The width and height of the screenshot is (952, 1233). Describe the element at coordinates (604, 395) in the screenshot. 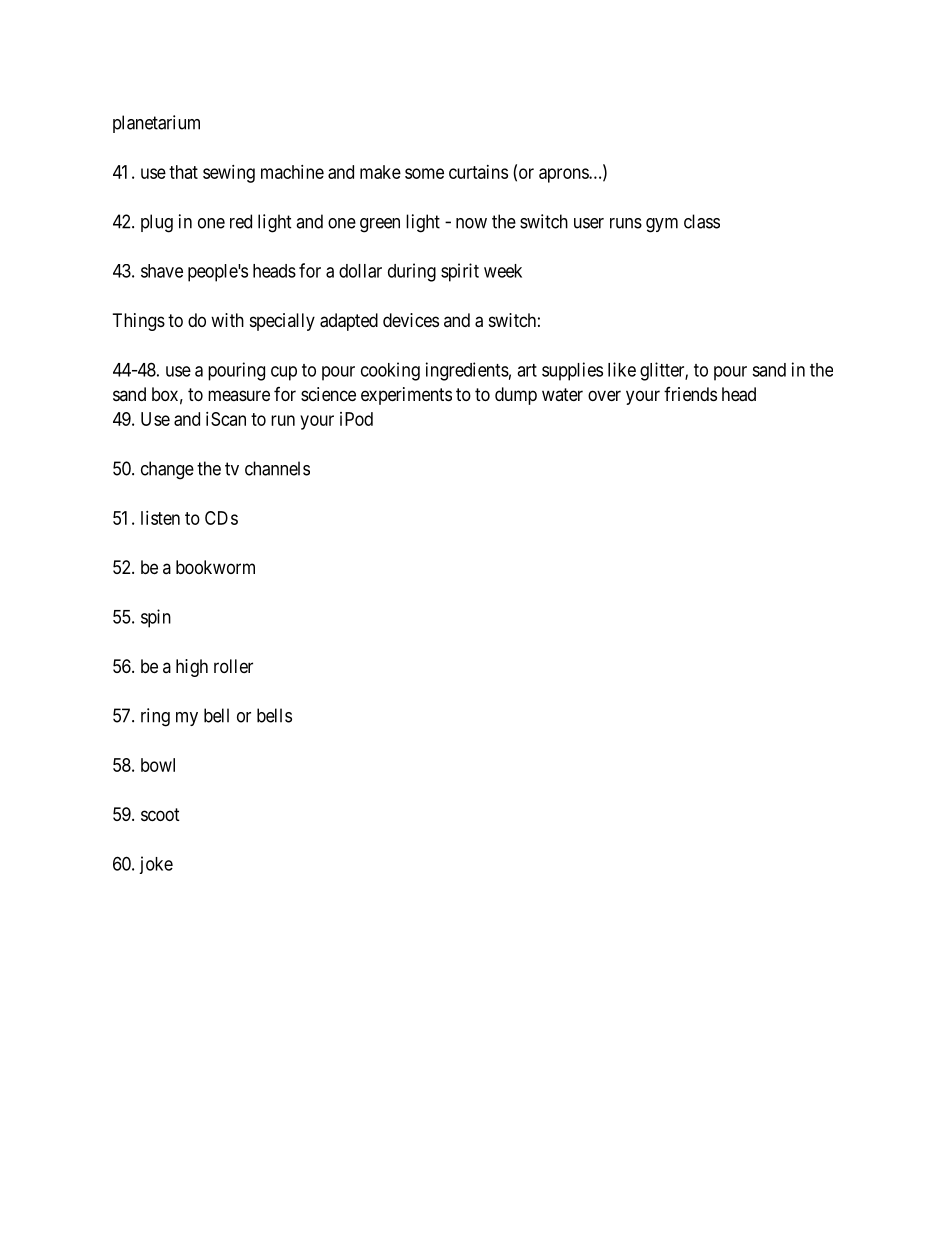

I see `over` at that location.
